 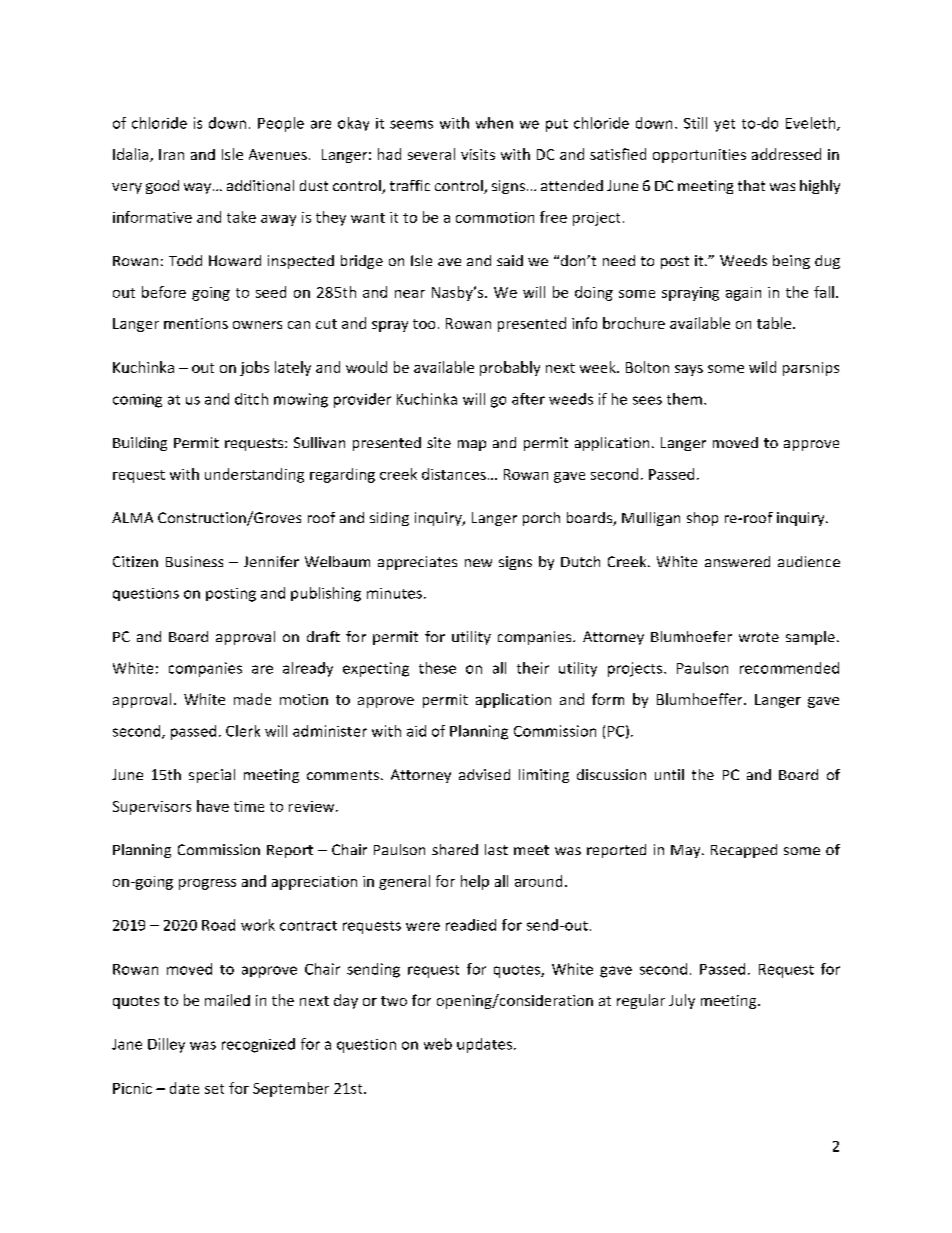 I want to click on new, so click(x=478, y=563).
